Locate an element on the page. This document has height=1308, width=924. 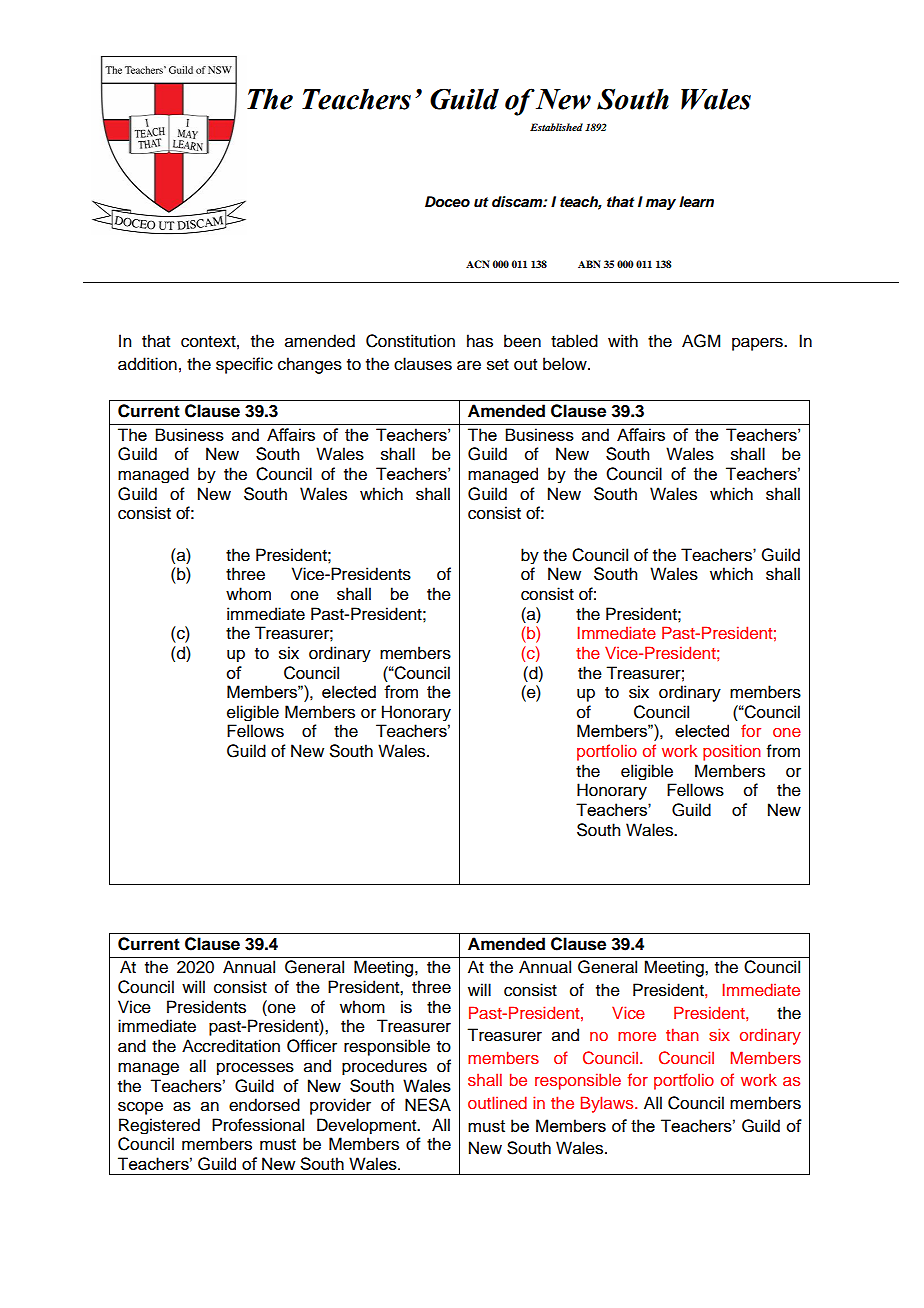
below is located at coordinates (566, 364).
